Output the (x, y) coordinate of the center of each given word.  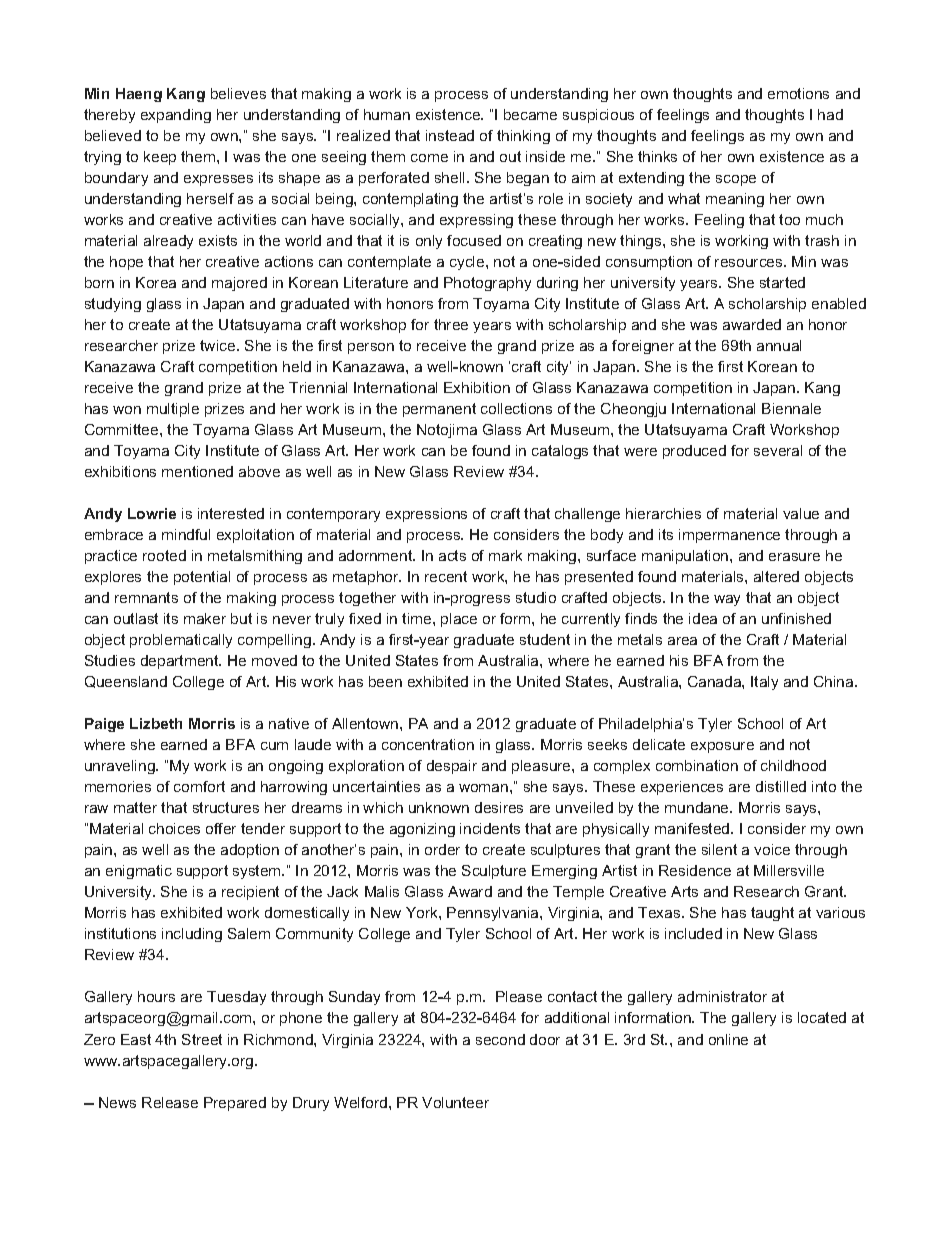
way (727, 600)
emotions (798, 93)
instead (450, 135)
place (459, 620)
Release (170, 1102)
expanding (176, 116)
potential (202, 578)
